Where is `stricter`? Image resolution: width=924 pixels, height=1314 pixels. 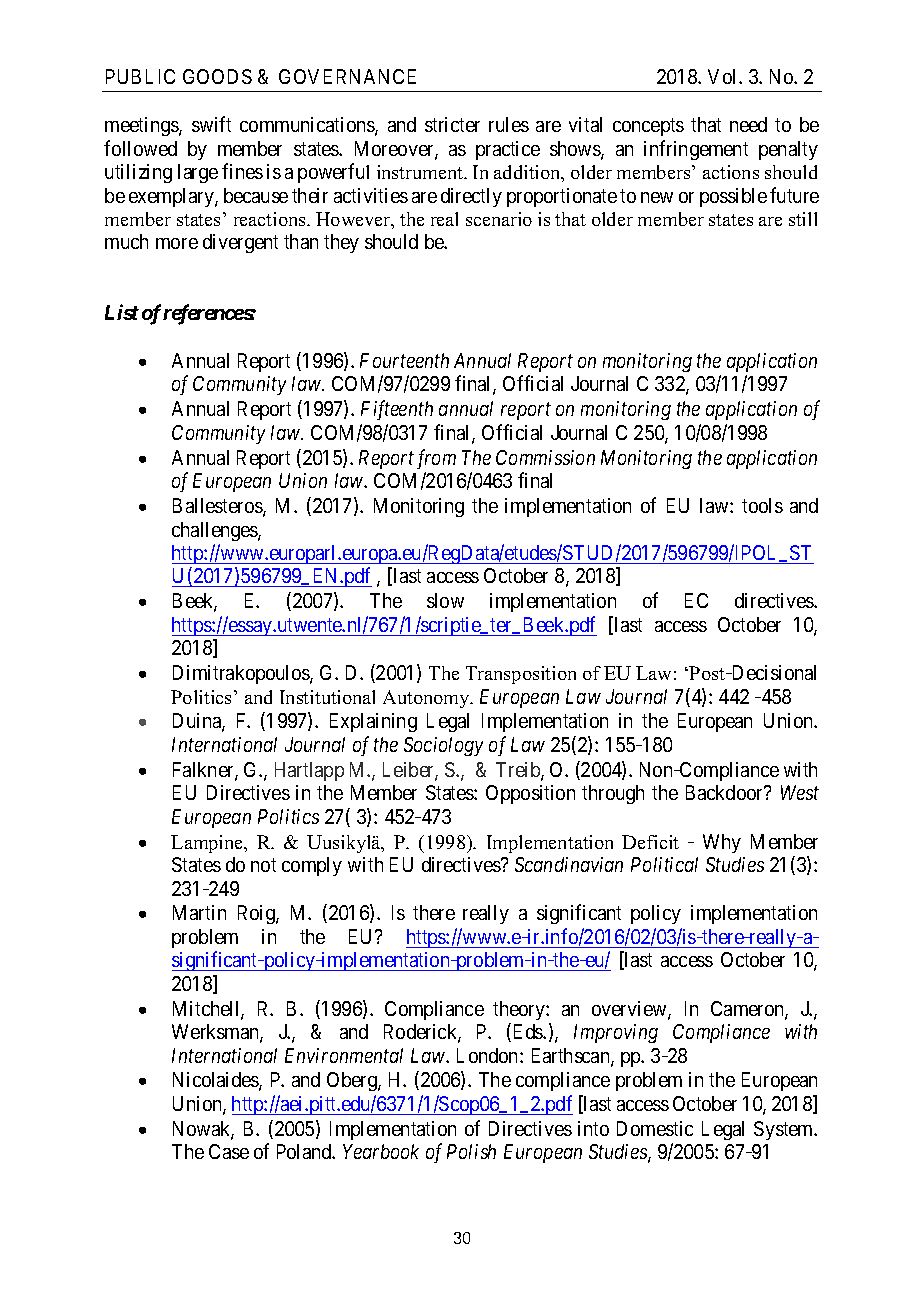 stricter is located at coordinates (452, 124).
